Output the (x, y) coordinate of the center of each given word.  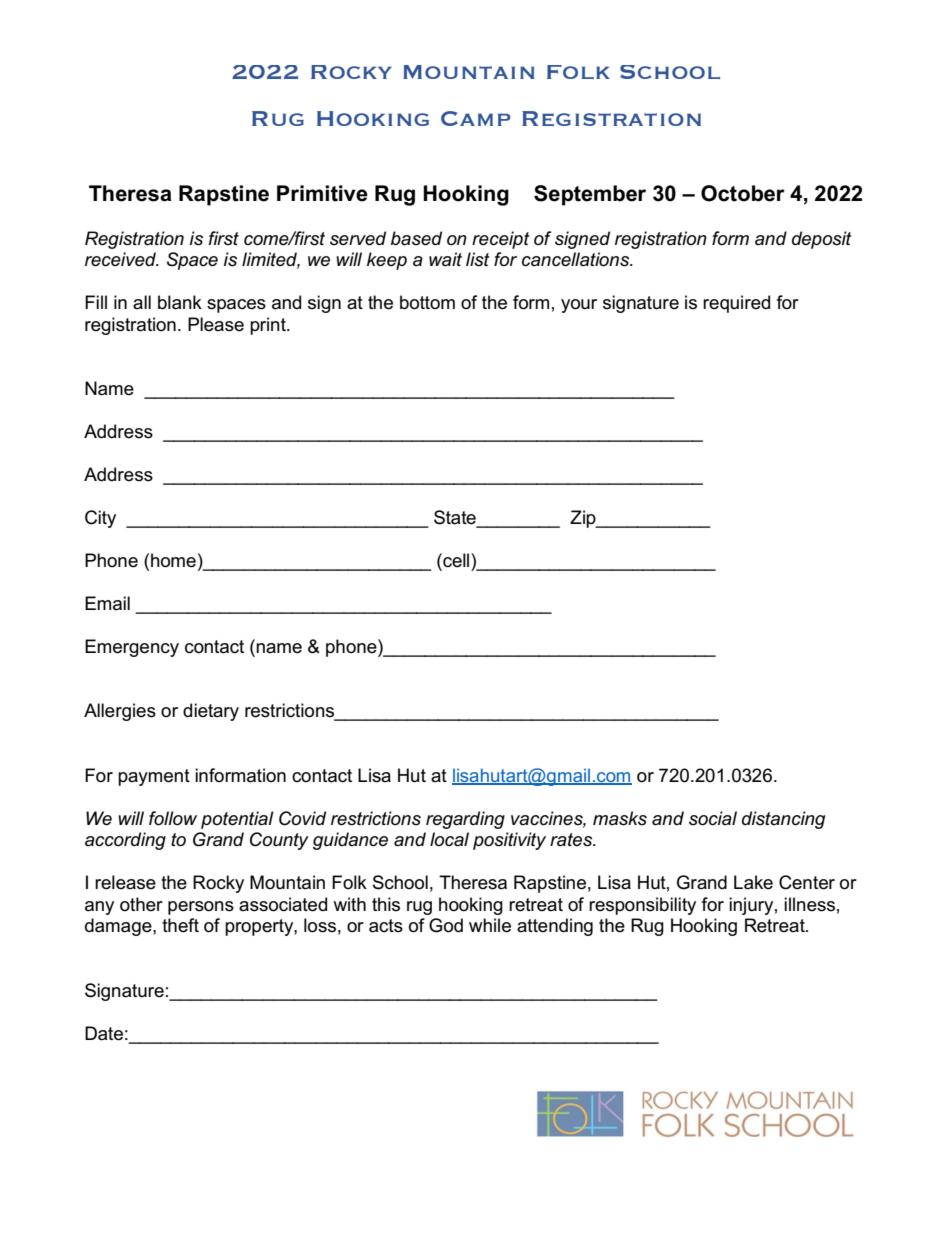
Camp (475, 118)
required (736, 304)
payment (154, 777)
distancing (783, 820)
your (579, 306)
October (743, 193)
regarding (465, 820)
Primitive (322, 193)
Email (107, 603)
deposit (822, 240)
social (713, 818)
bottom (427, 302)
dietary (211, 712)
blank (180, 302)
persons (201, 908)
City (100, 519)
